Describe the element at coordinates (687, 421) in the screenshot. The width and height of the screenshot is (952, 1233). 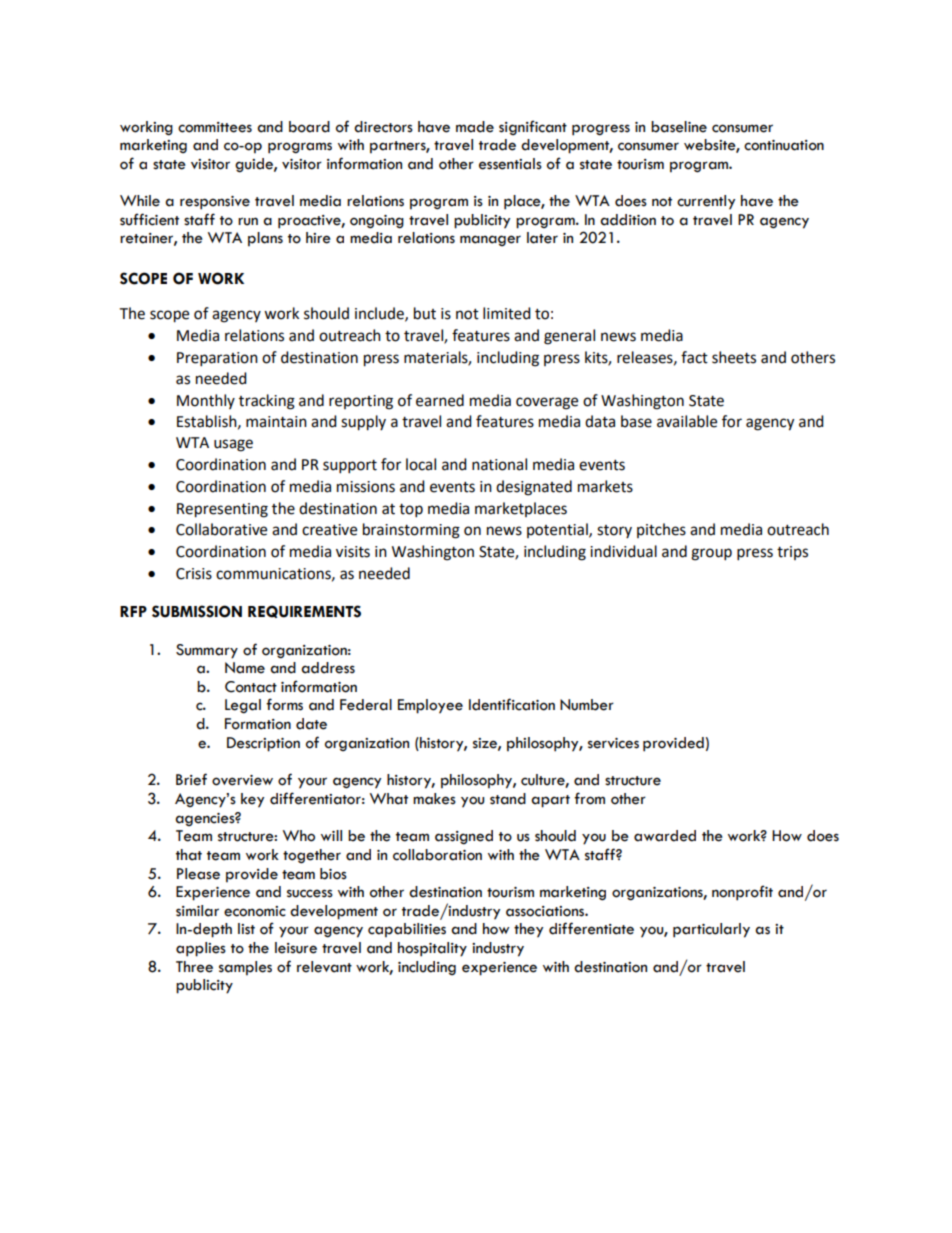
I see `available` at that location.
